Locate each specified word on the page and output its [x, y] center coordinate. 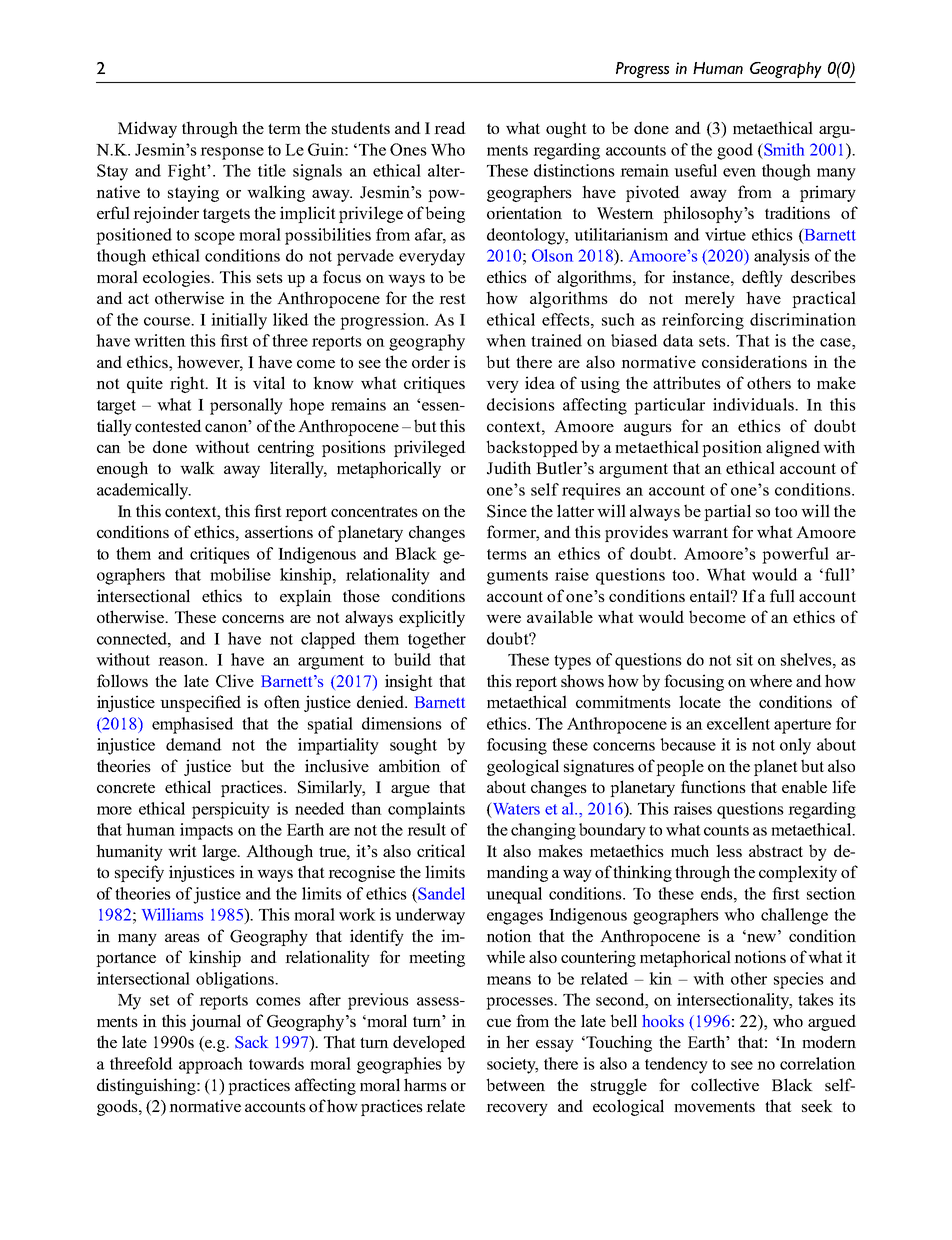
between [515, 1084]
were [503, 619]
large [220, 852]
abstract [776, 850]
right [188, 384]
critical [441, 850]
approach [211, 1065]
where [770, 680]
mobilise [240, 574]
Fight [188, 172]
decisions [521, 404]
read [450, 127]
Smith [783, 149]
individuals [754, 404]
